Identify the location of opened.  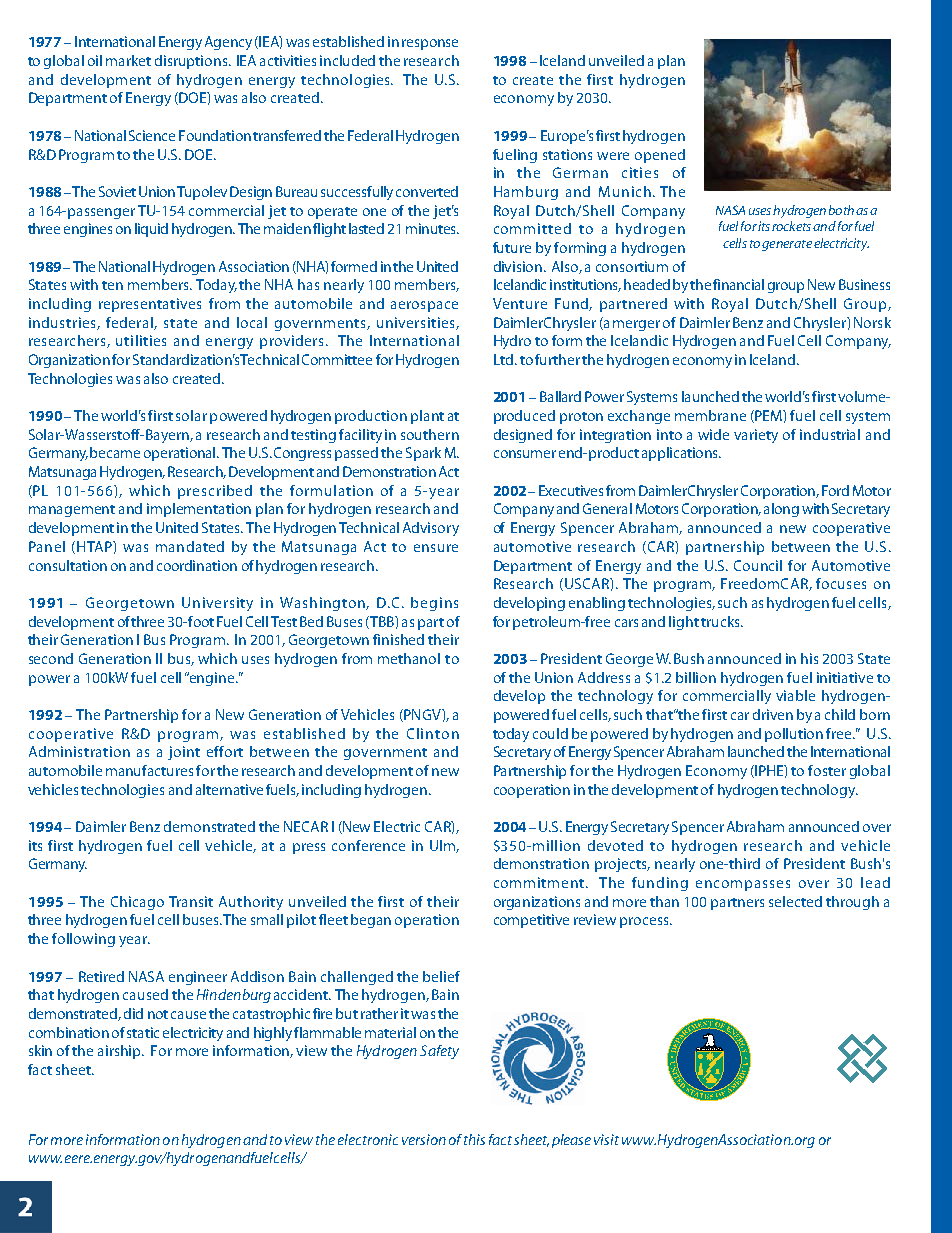
(660, 156).
